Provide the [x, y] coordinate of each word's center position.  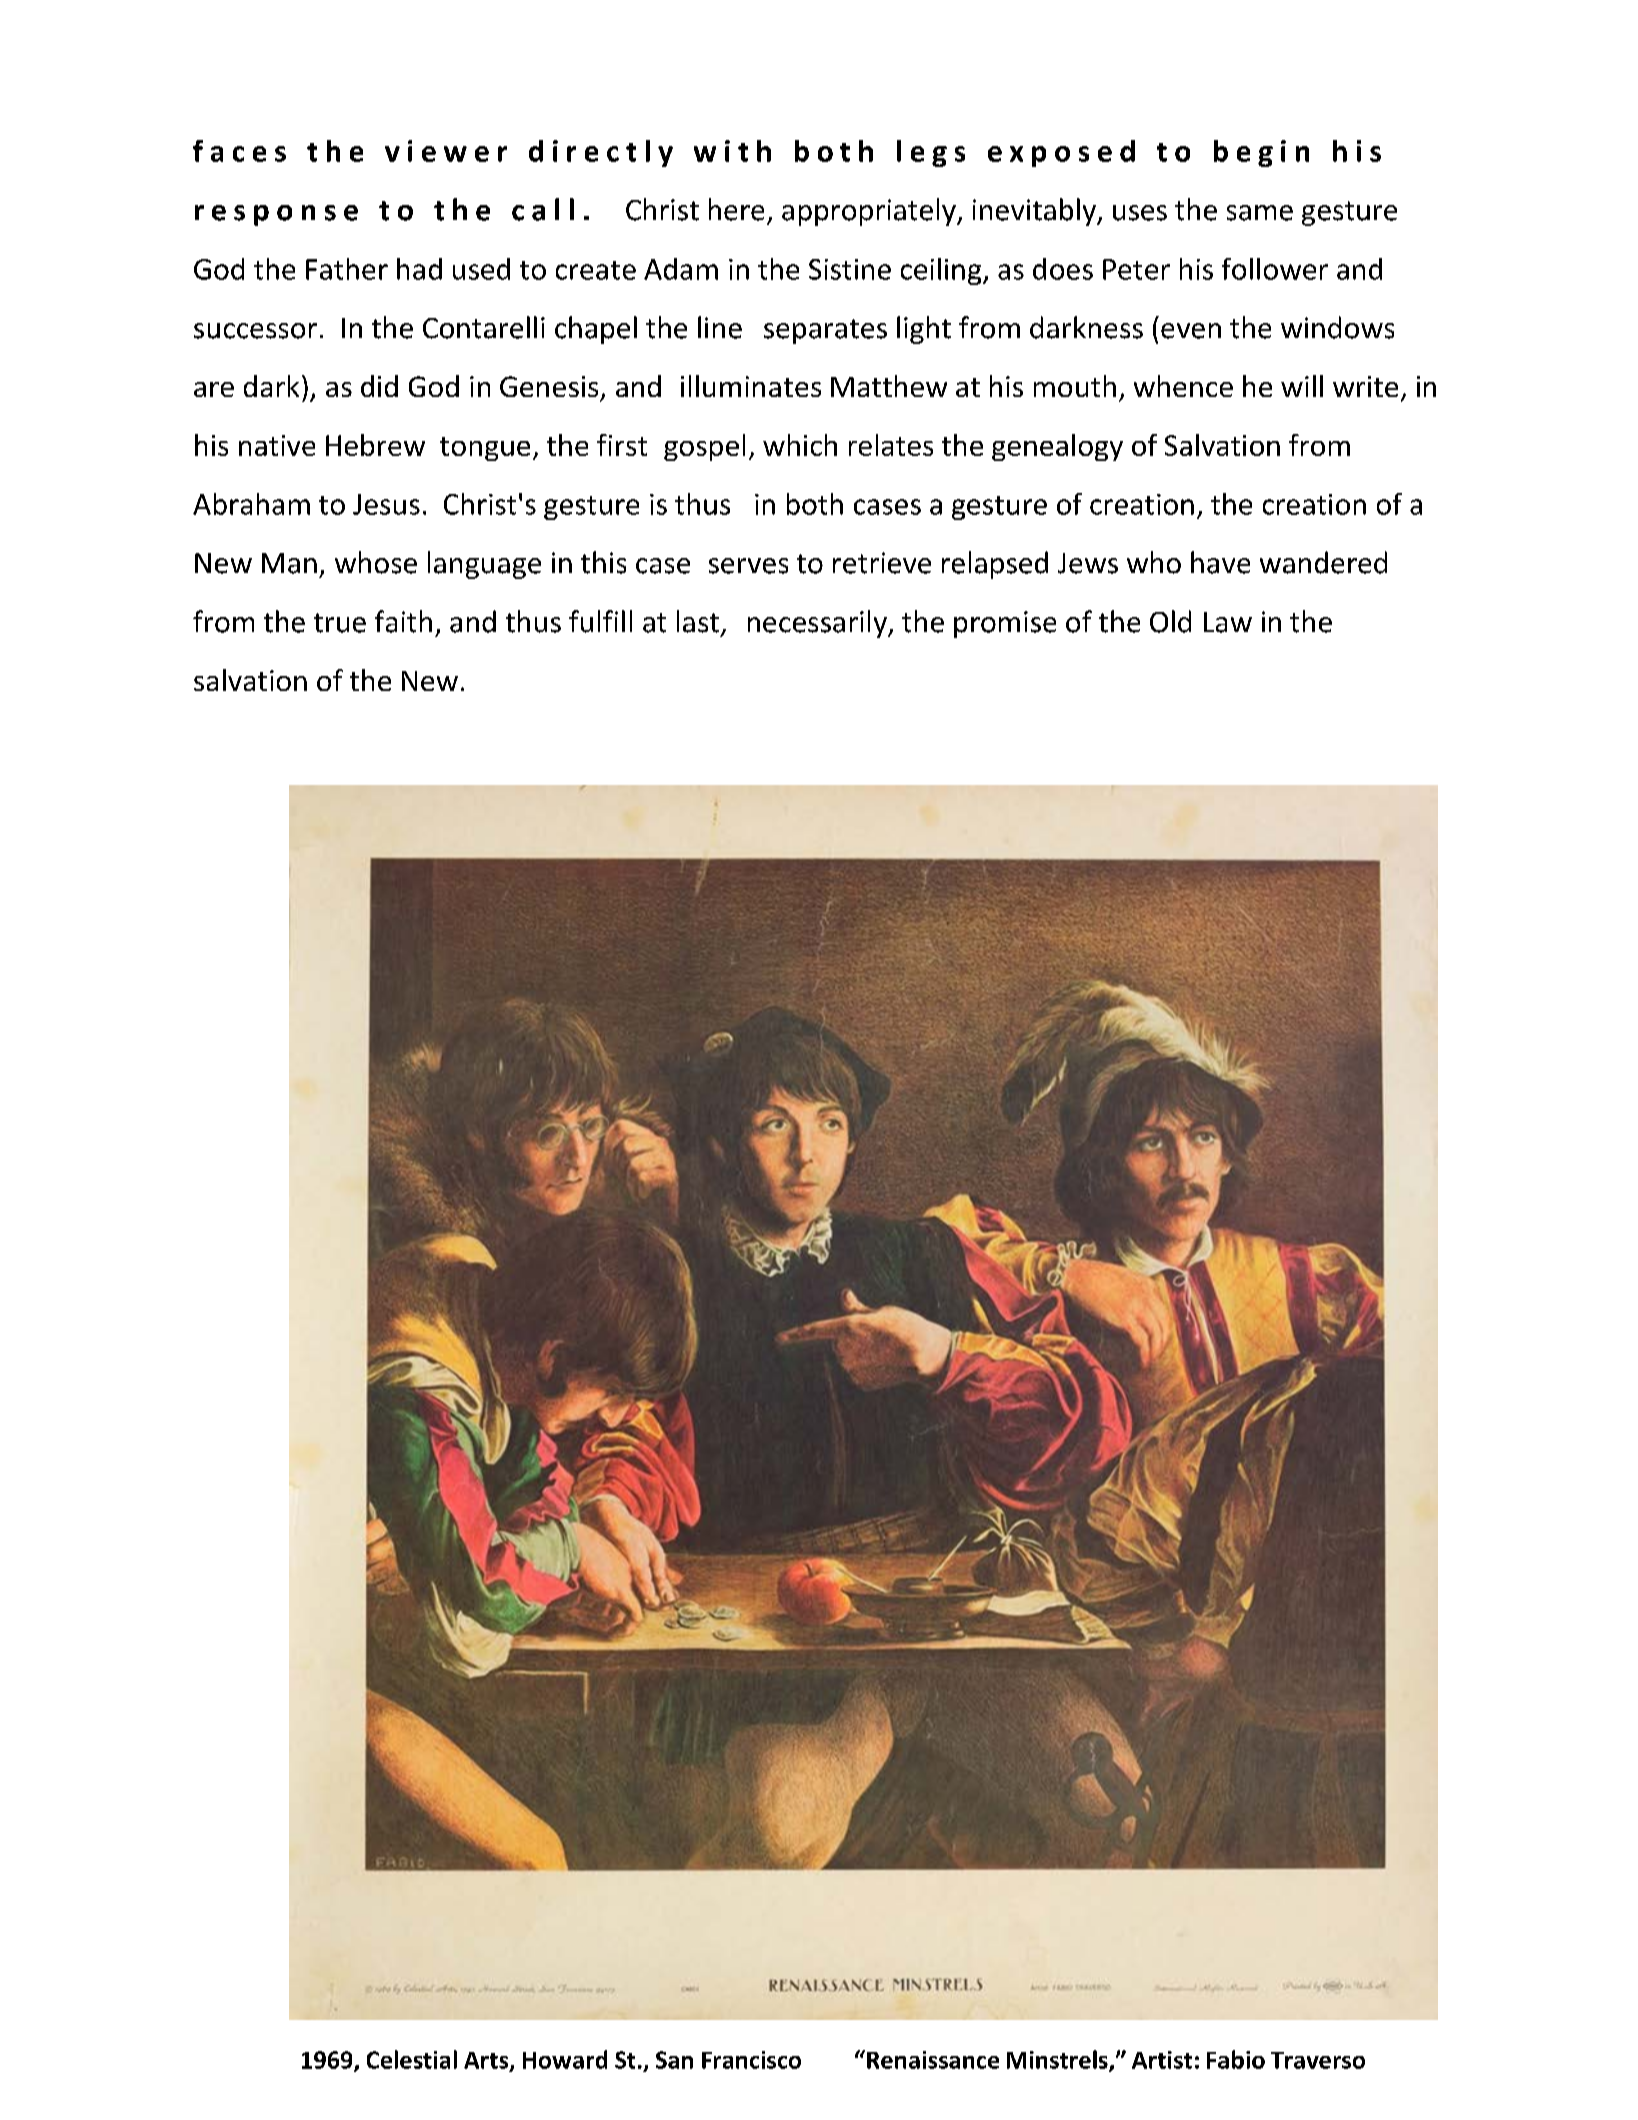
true [340, 623]
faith [403, 621]
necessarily [818, 624]
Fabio [1236, 2059]
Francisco [751, 2060]
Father [347, 269]
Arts [487, 2061]
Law [1228, 622]
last [698, 621]
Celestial [412, 2059]
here [736, 209]
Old [1170, 621]
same [1260, 213]
